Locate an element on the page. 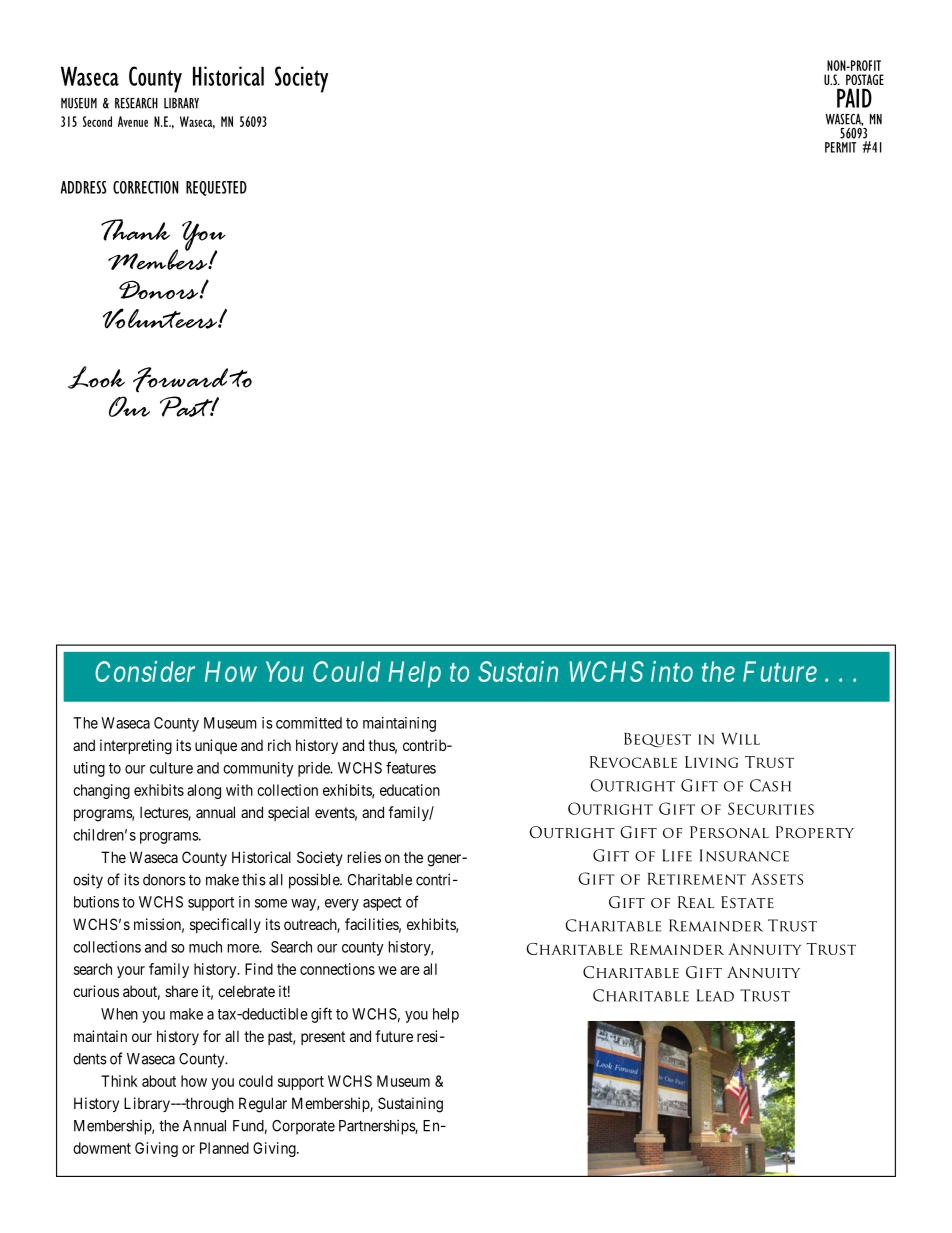  into is located at coordinates (672, 671).
